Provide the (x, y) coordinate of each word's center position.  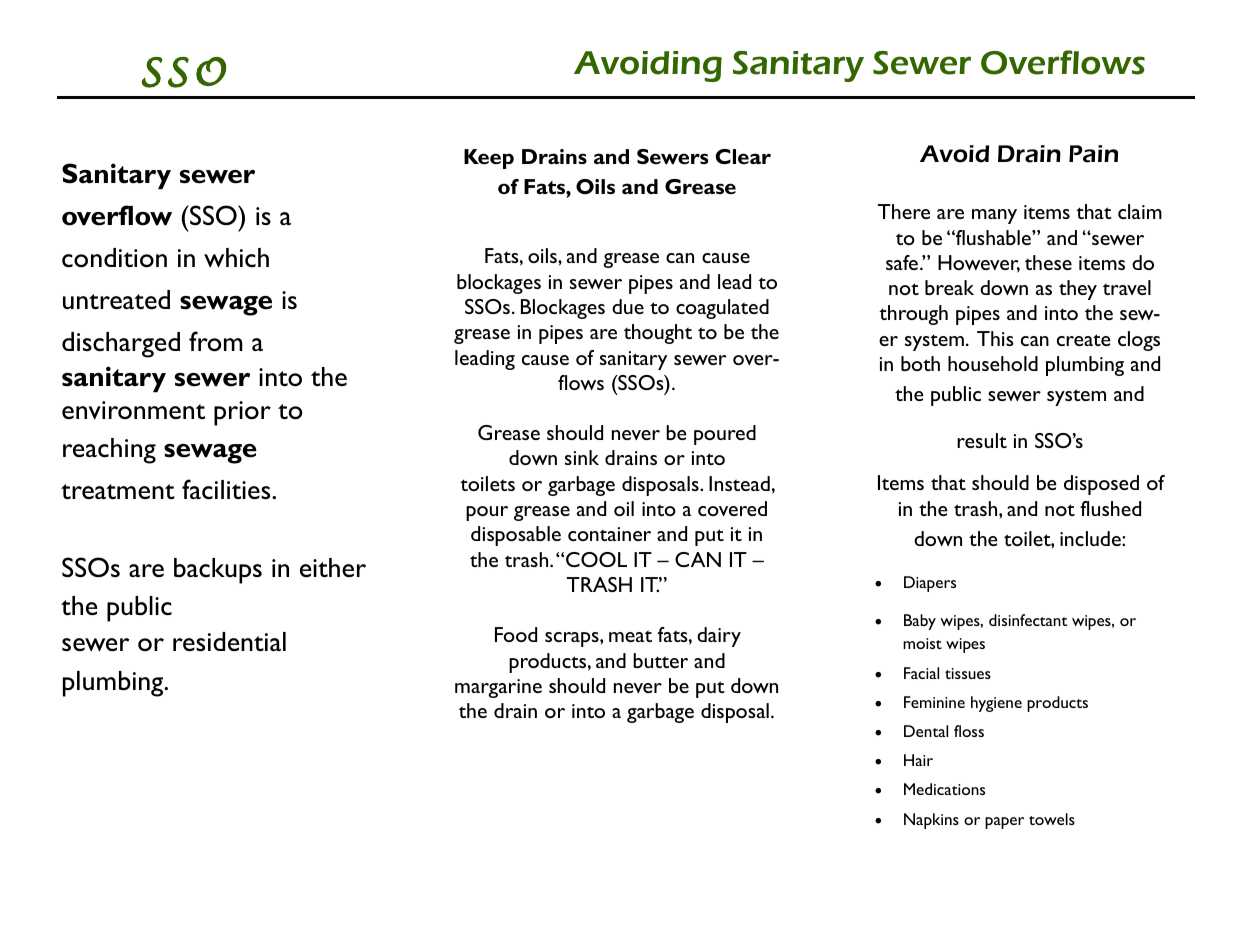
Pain (1093, 154)
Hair (918, 760)
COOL (596, 559)
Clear (743, 156)
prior (242, 413)
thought (658, 334)
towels (1052, 819)
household (993, 363)
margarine (498, 688)
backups (218, 571)
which (236, 258)
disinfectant (1028, 620)
